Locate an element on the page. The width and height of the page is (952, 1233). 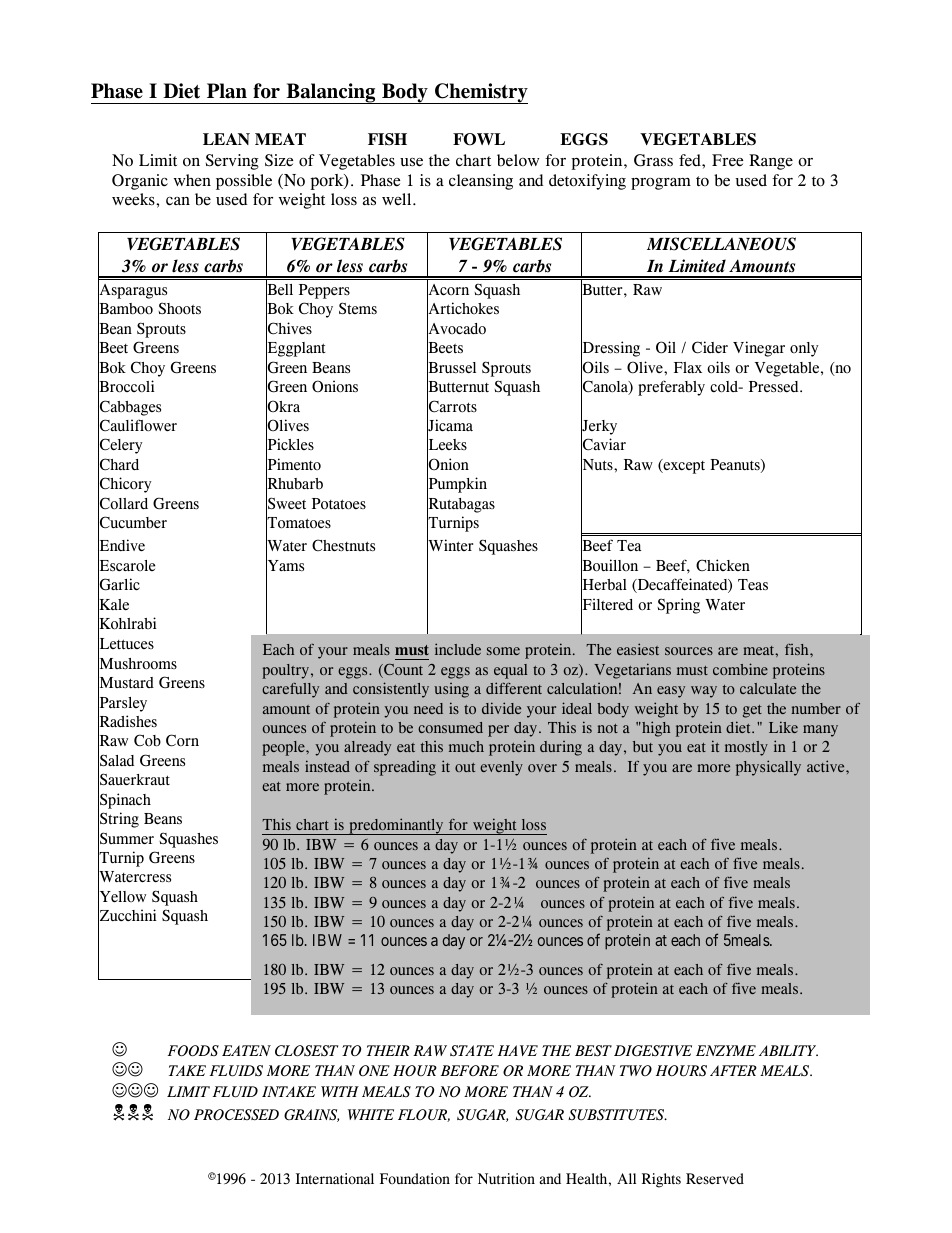
combine is located at coordinates (740, 669).
